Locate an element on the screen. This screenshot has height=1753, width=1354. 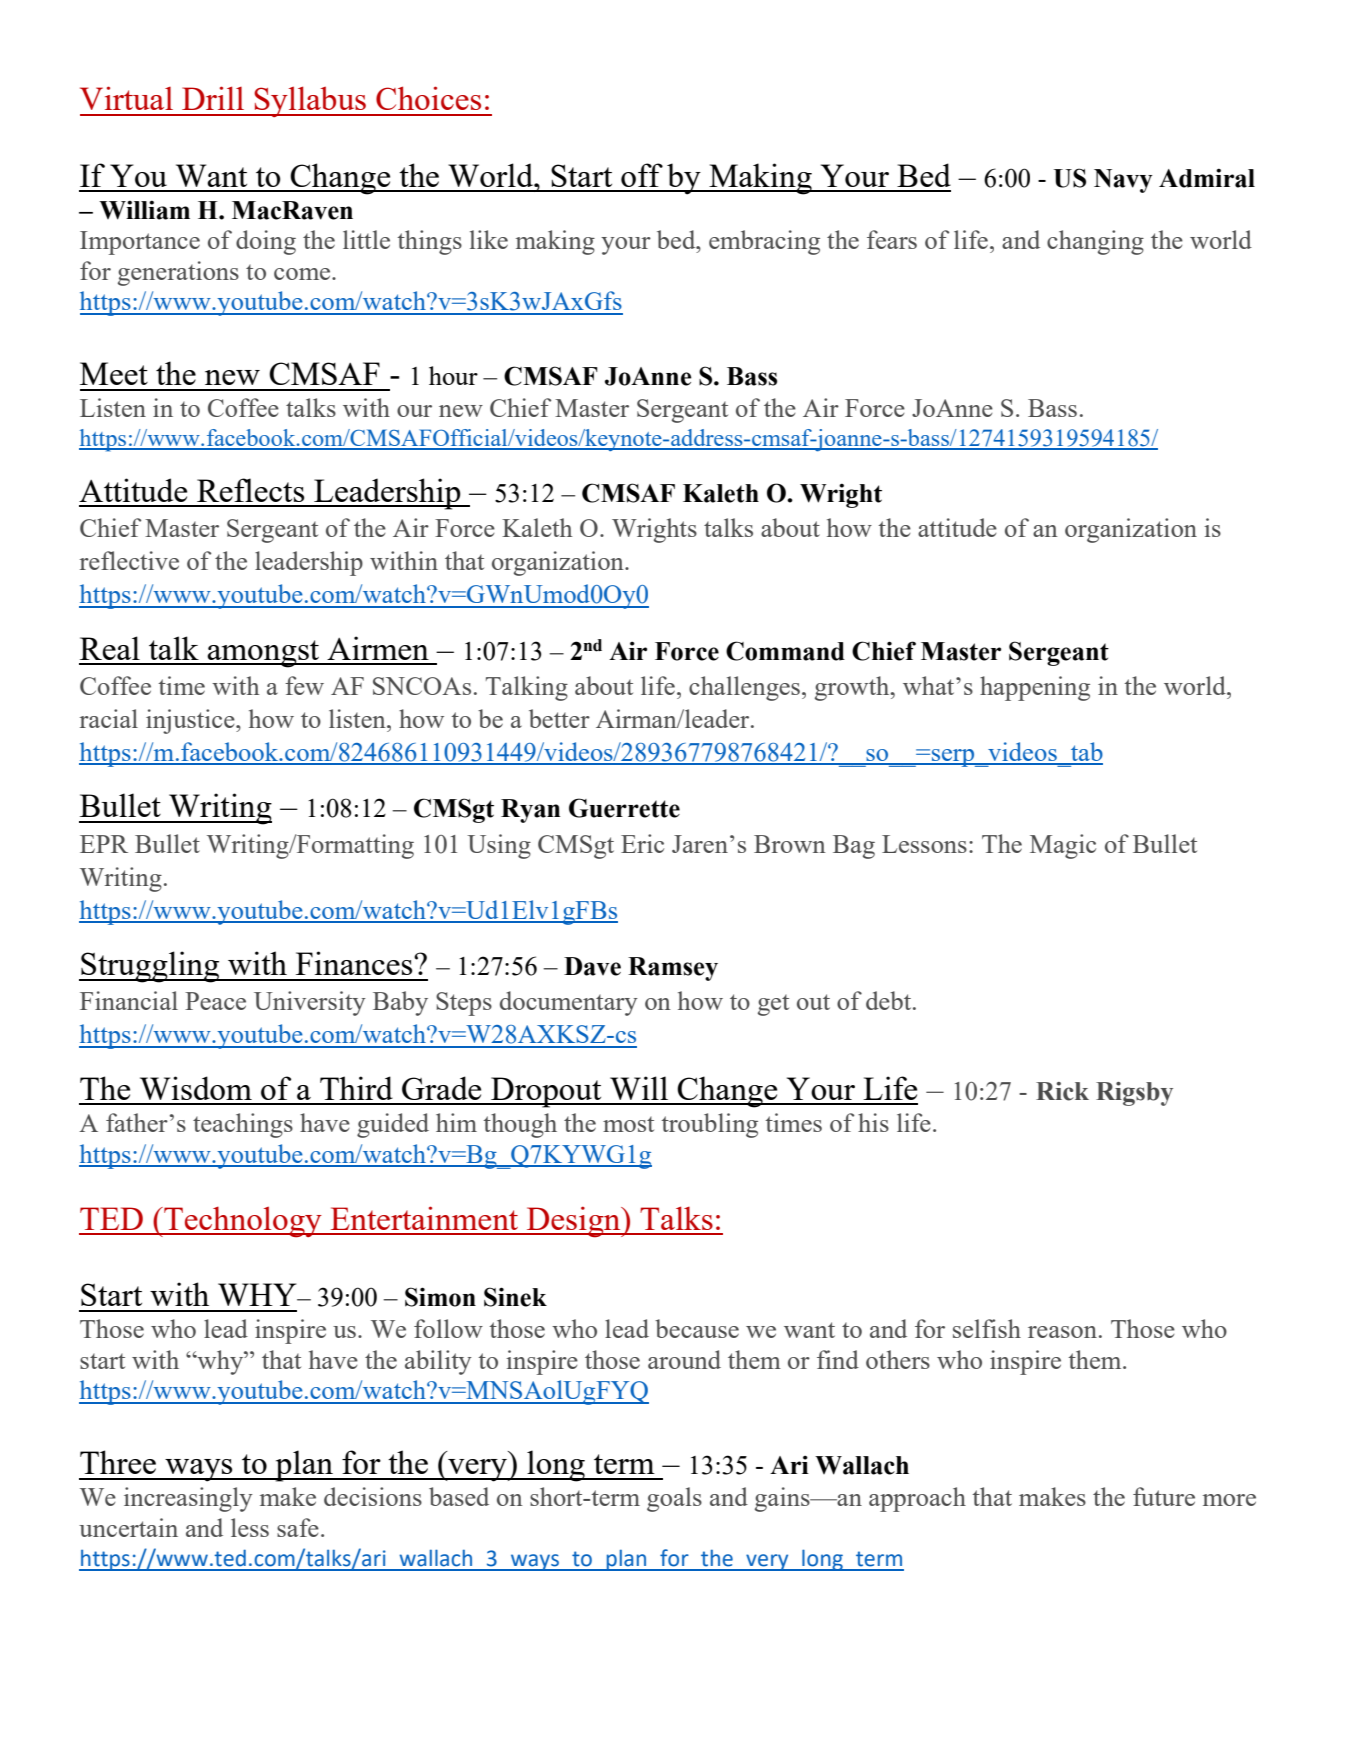
goals is located at coordinates (674, 1499).
